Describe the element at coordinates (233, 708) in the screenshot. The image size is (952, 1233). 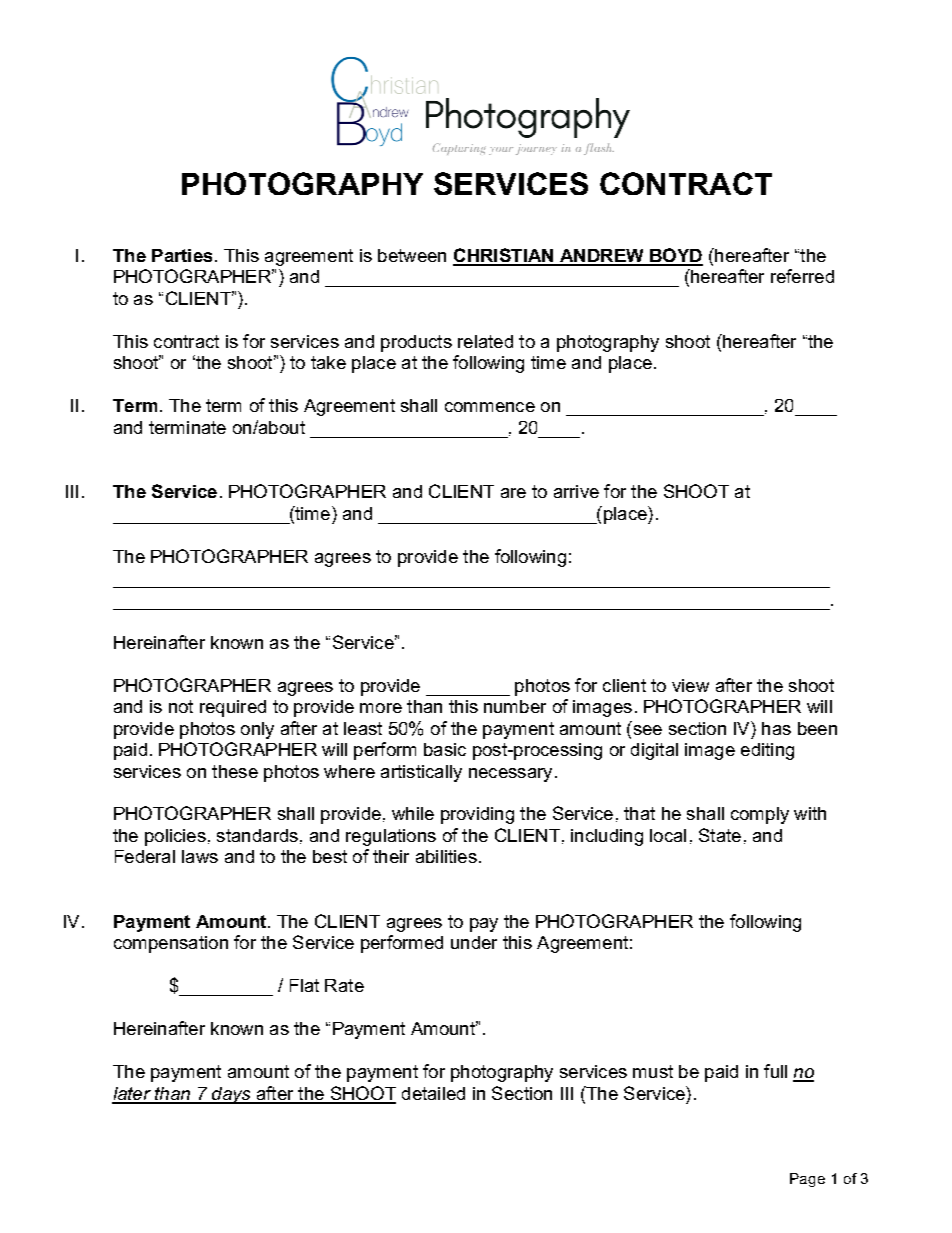
I see `required` at that location.
